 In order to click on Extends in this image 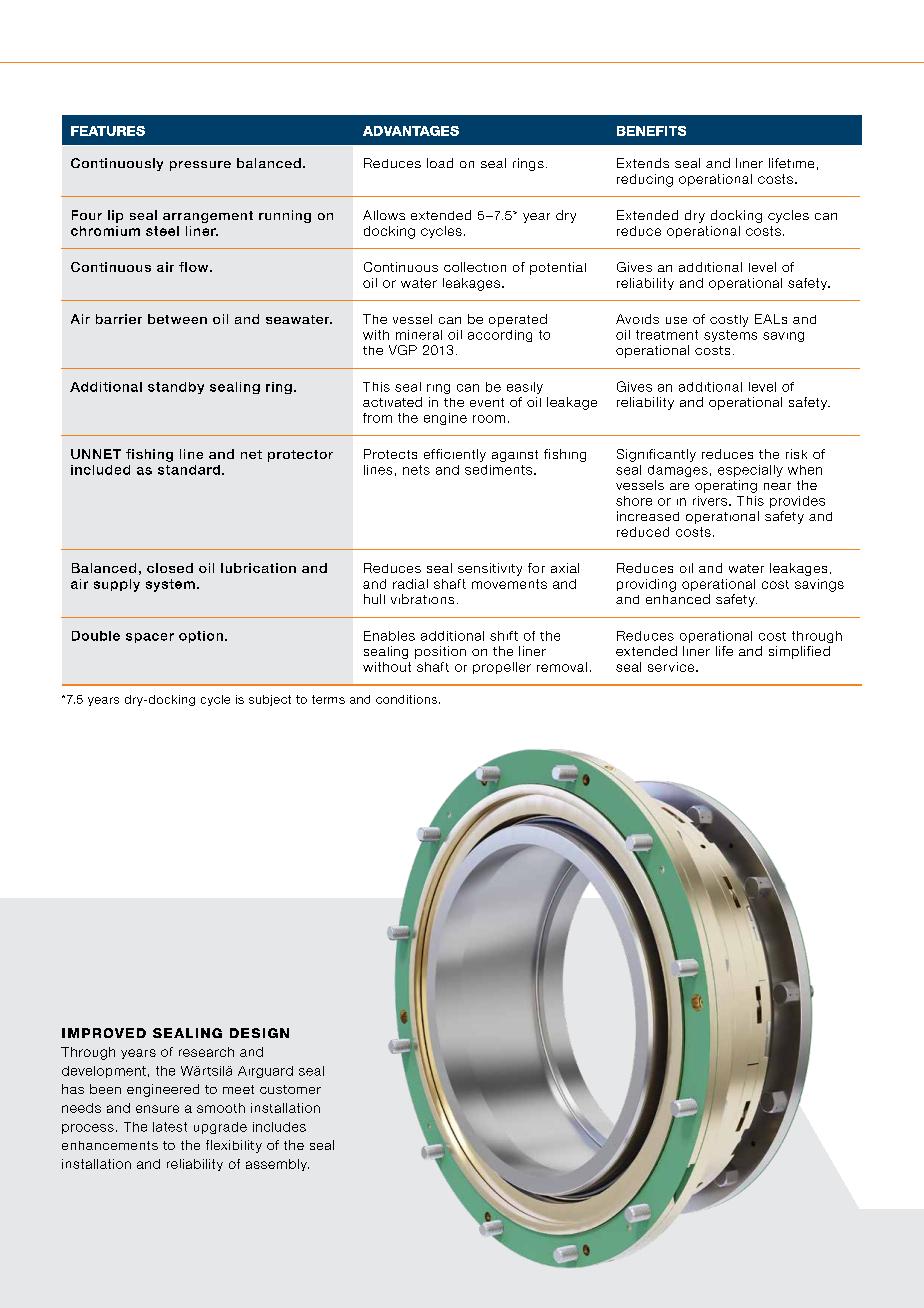, I will do `click(643, 163)`.
